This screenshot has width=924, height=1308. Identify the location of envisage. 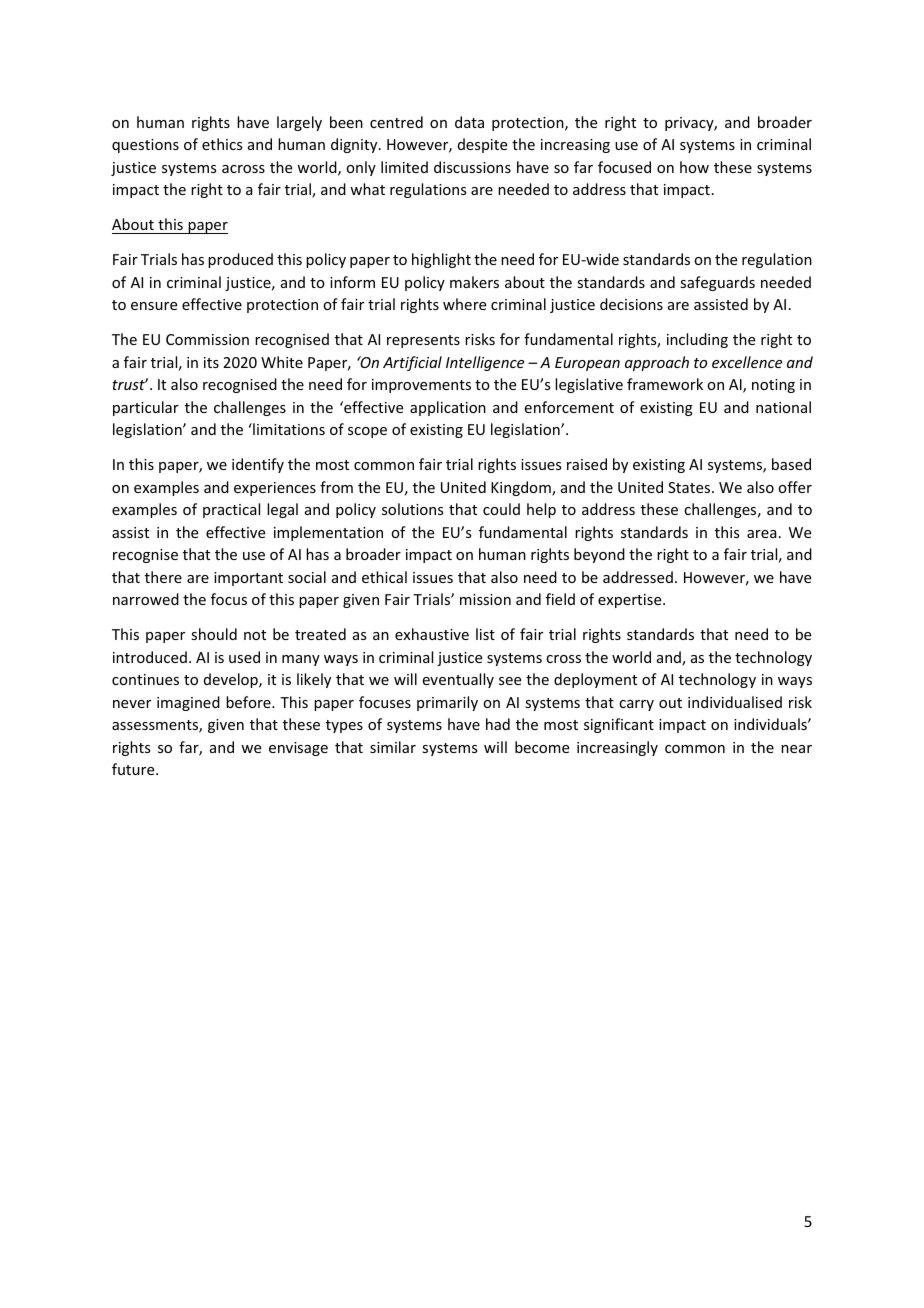
(298, 749).
